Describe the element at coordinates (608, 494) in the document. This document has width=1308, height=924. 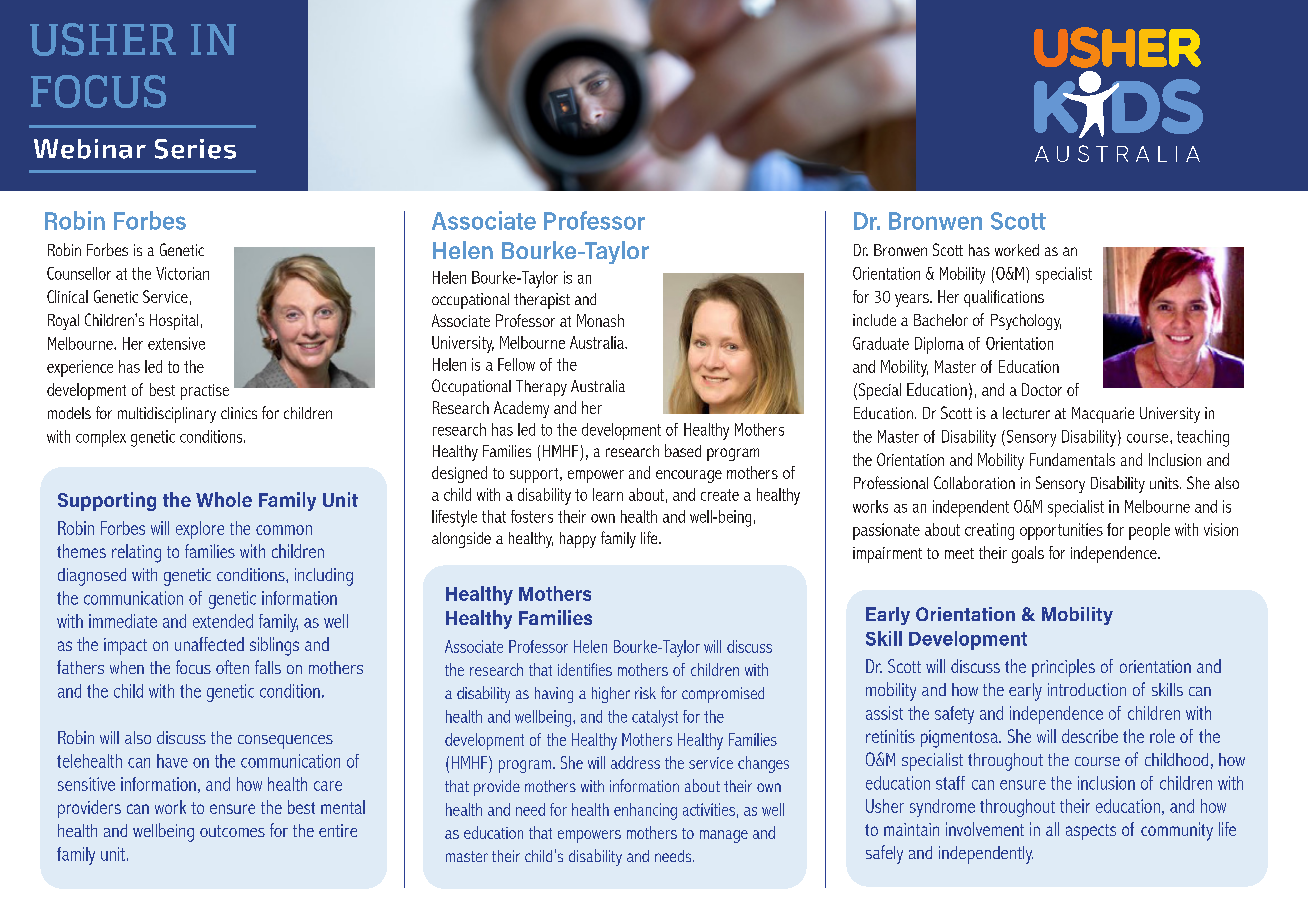
I see `learn` at that location.
